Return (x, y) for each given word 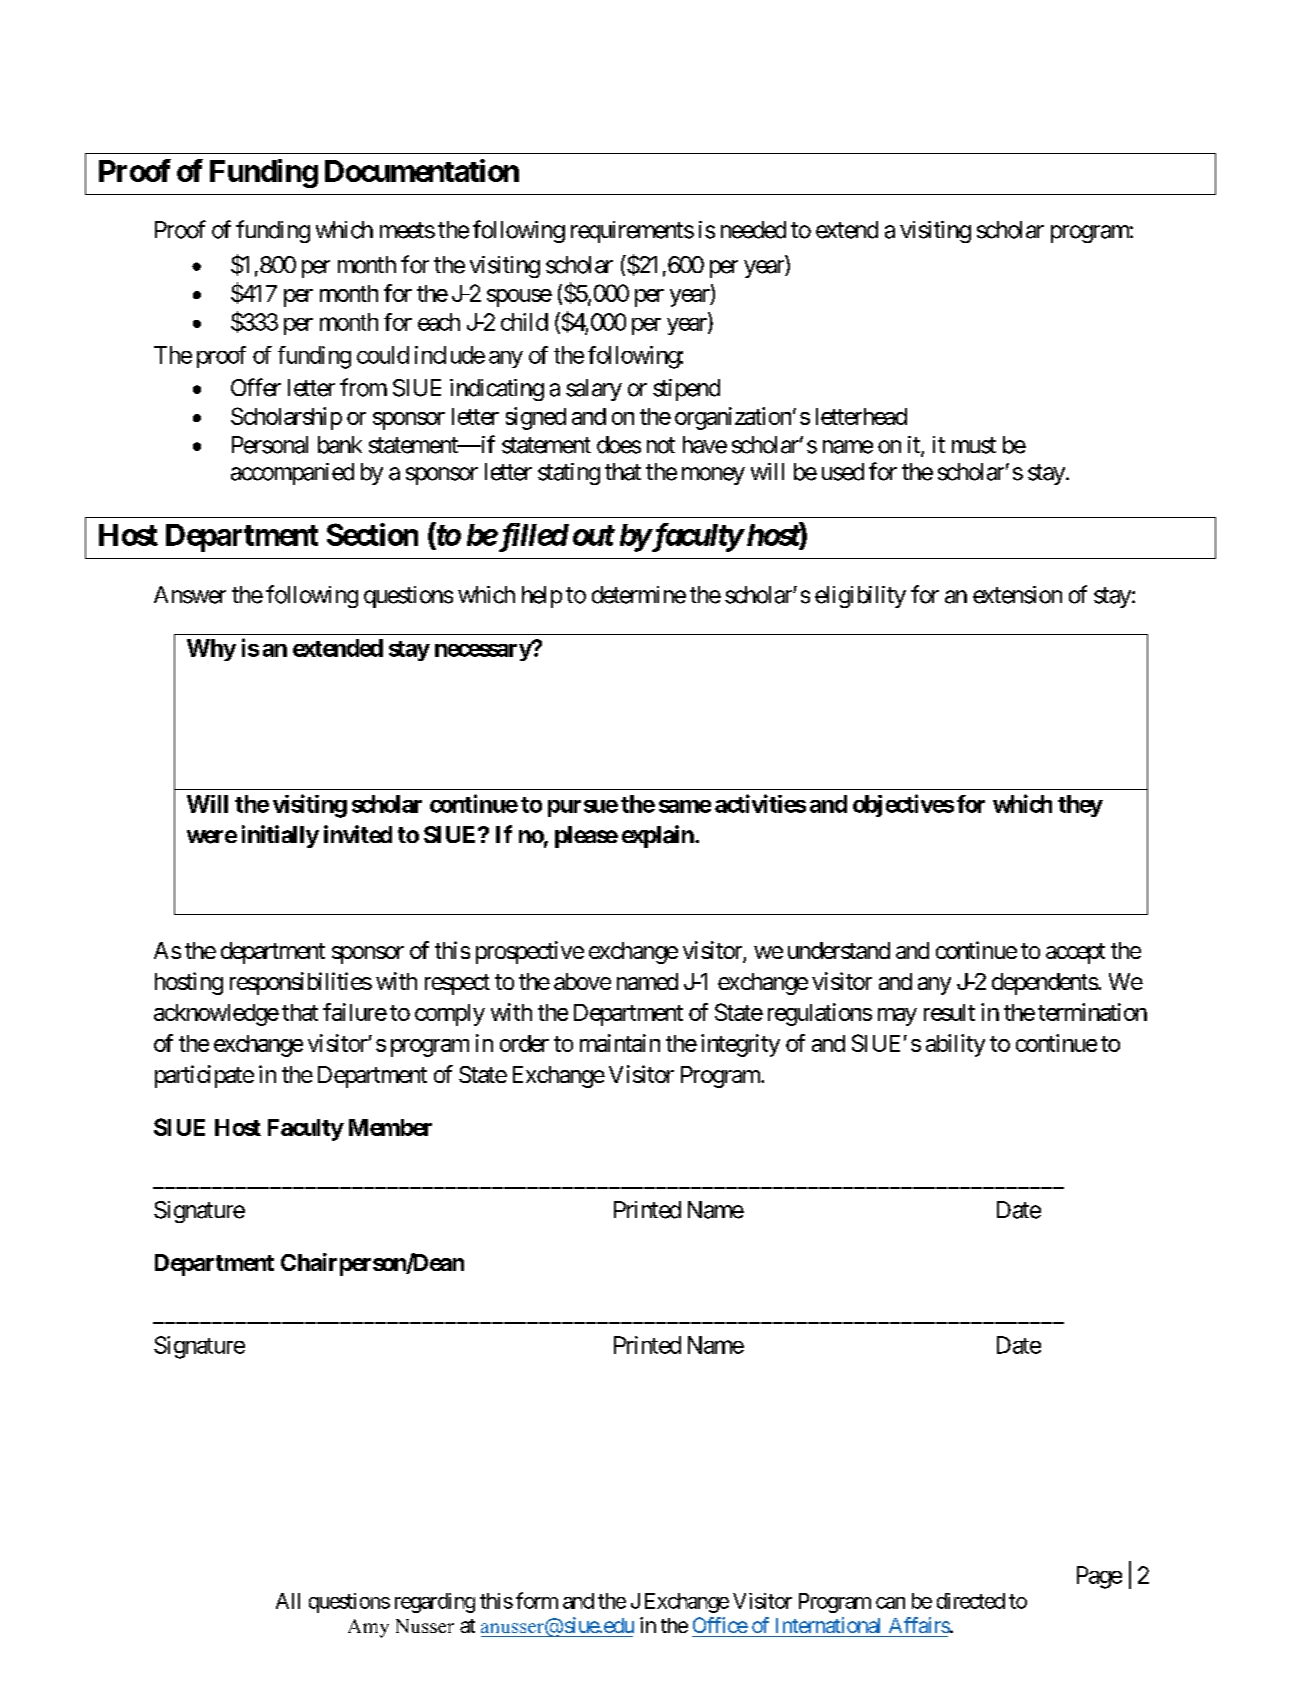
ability (955, 1045)
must (974, 445)
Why (211, 650)
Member (390, 1127)
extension (1017, 595)
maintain (620, 1043)
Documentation (422, 170)
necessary (483, 652)
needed (753, 230)
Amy (368, 1628)
